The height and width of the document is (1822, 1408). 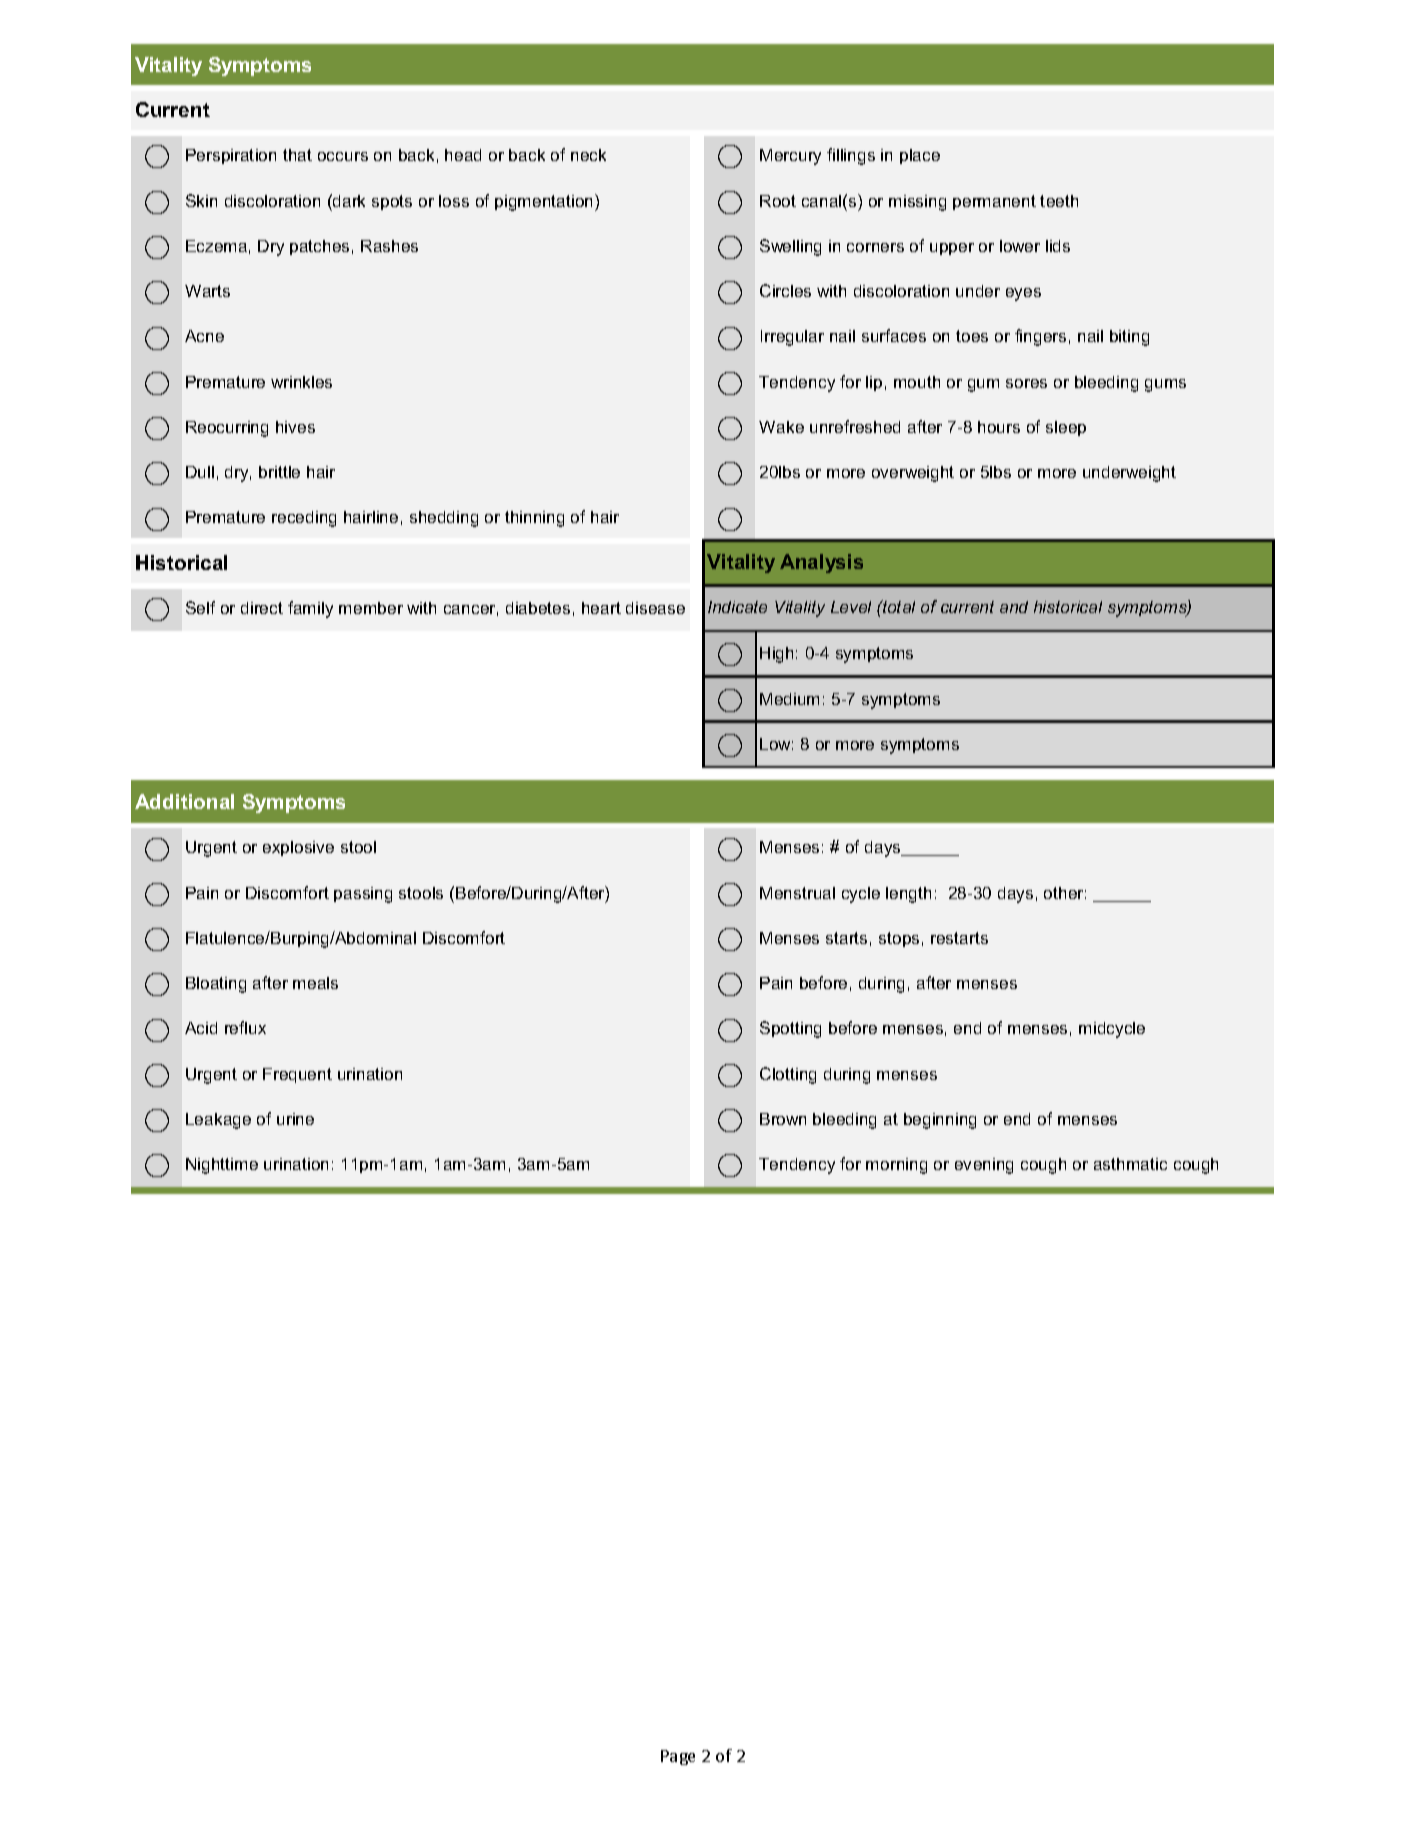 What do you see at coordinates (783, 1119) in the document?
I see `Brown` at bounding box center [783, 1119].
